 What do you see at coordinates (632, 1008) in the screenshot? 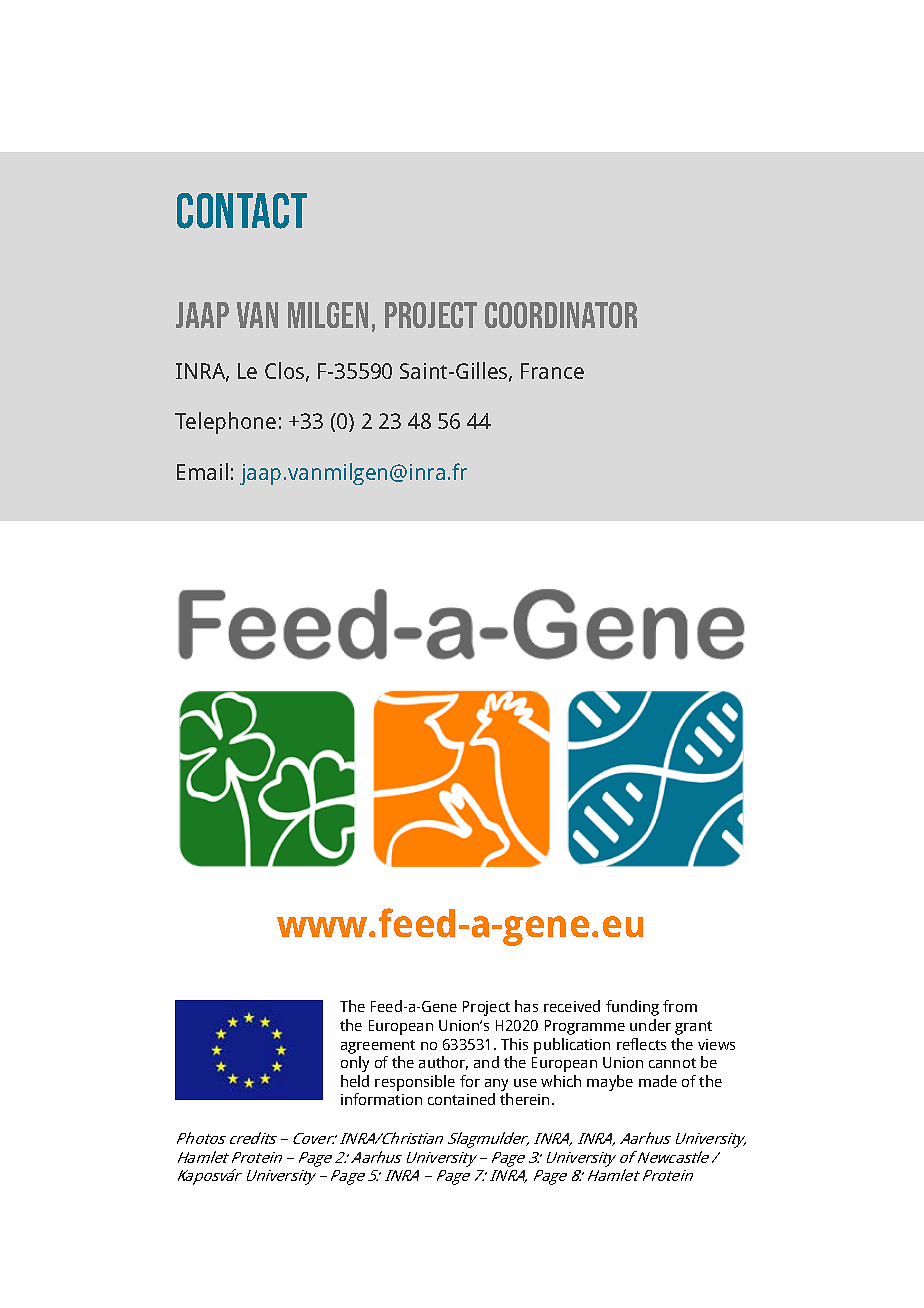
I see `funding` at bounding box center [632, 1008].
